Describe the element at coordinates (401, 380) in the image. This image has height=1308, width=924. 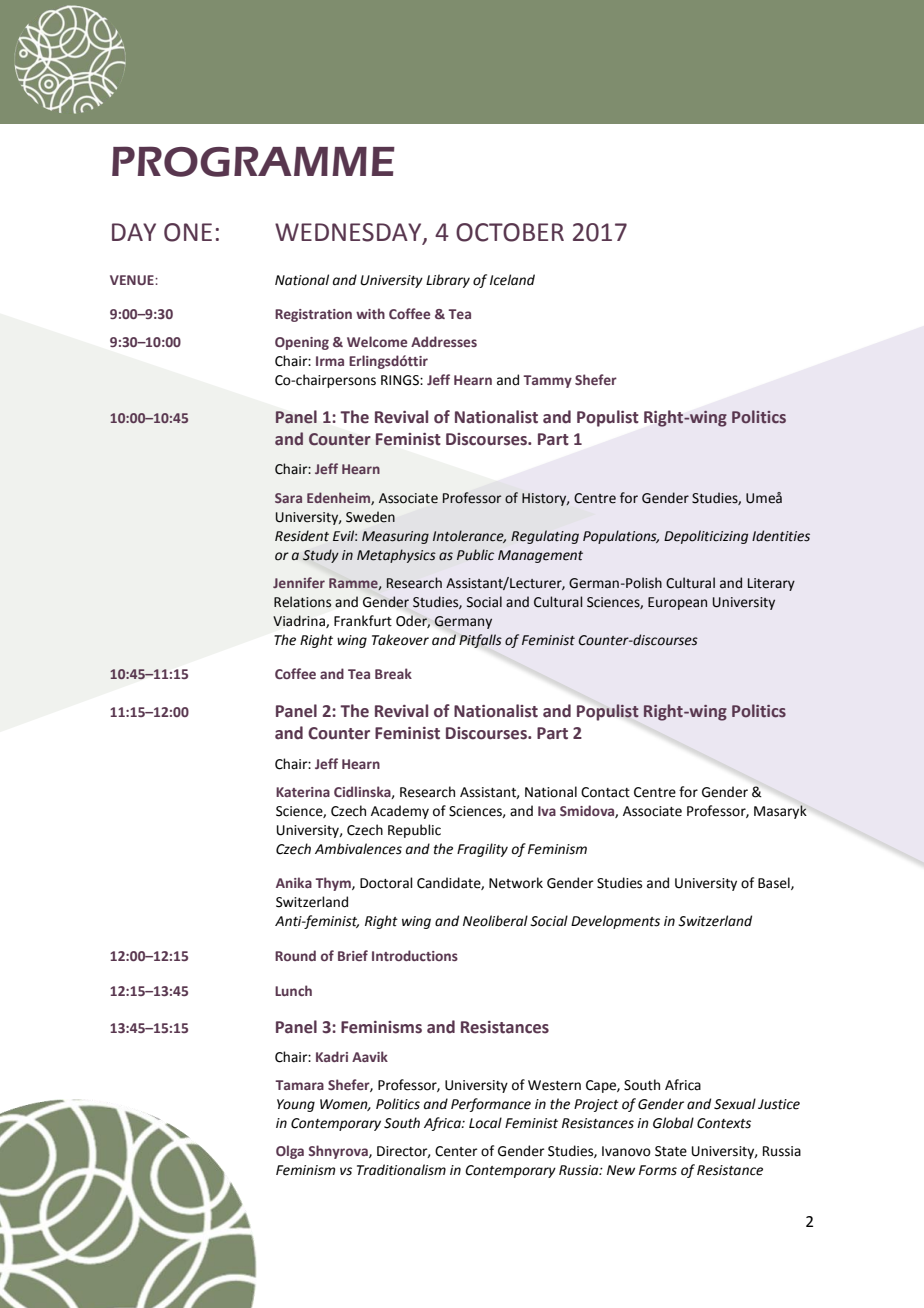
I see `RINGS` at that location.
